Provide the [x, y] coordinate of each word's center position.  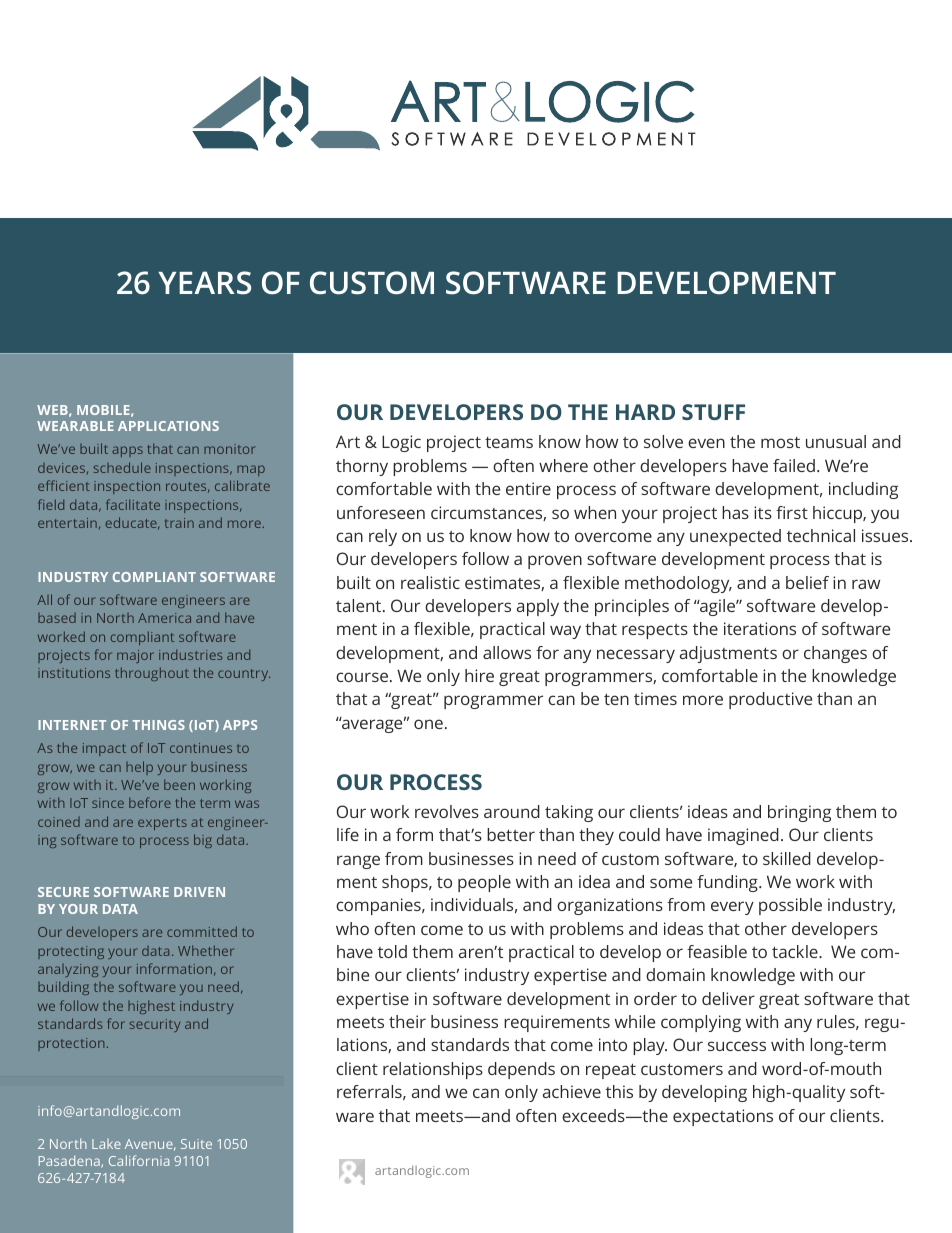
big [203, 841]
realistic [430, 582]
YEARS [204, 283]
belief [807, 582]
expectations [723, 1117]
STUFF [713, 412]
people [484, 883]
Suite [196, 1144]
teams [509, 442]
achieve [572, 1091]
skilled [787, 858]
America [164, 618]
